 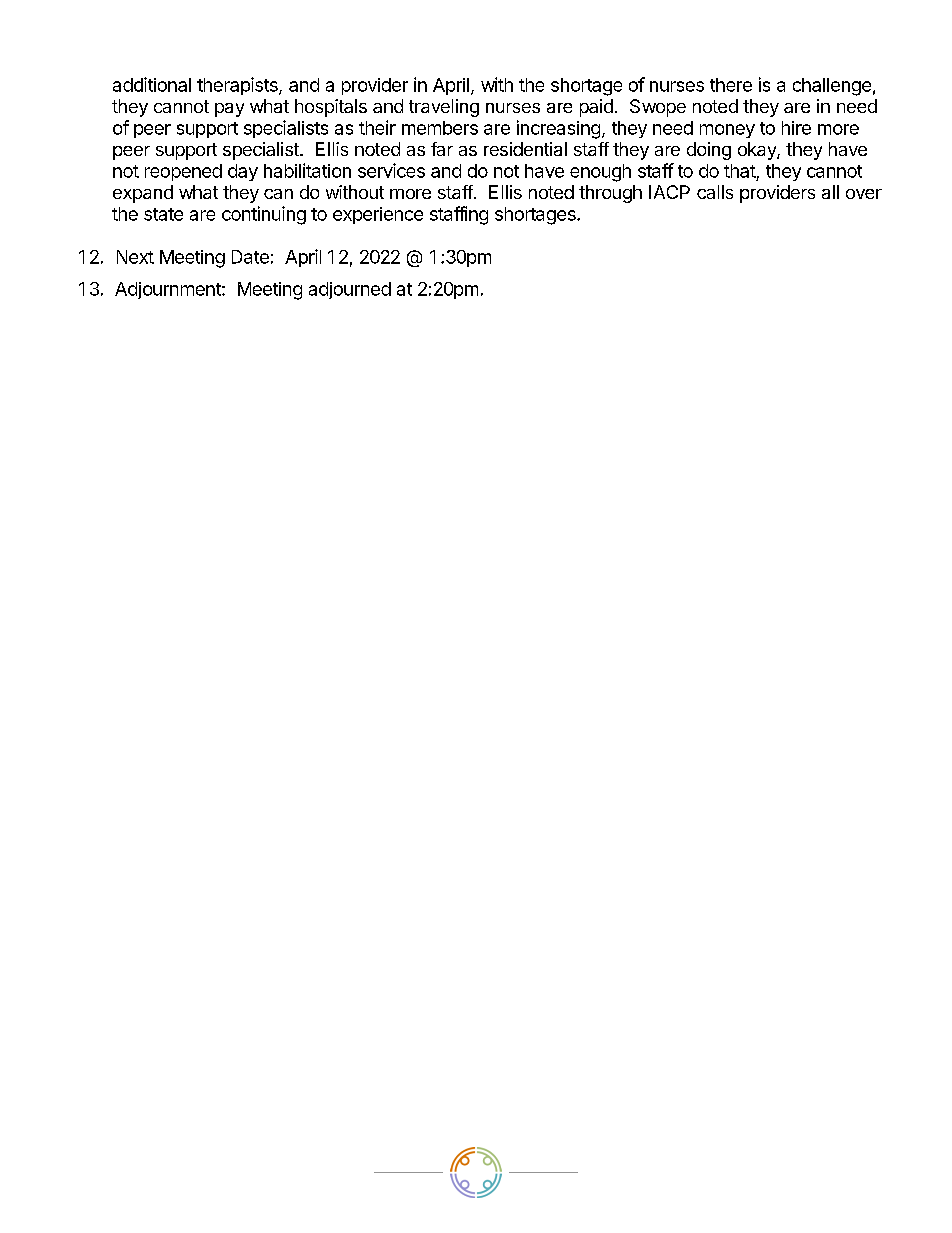 What do you see at coordinates (143, 194) in the document?
I see `expand` at bounding box center [143, 194].
